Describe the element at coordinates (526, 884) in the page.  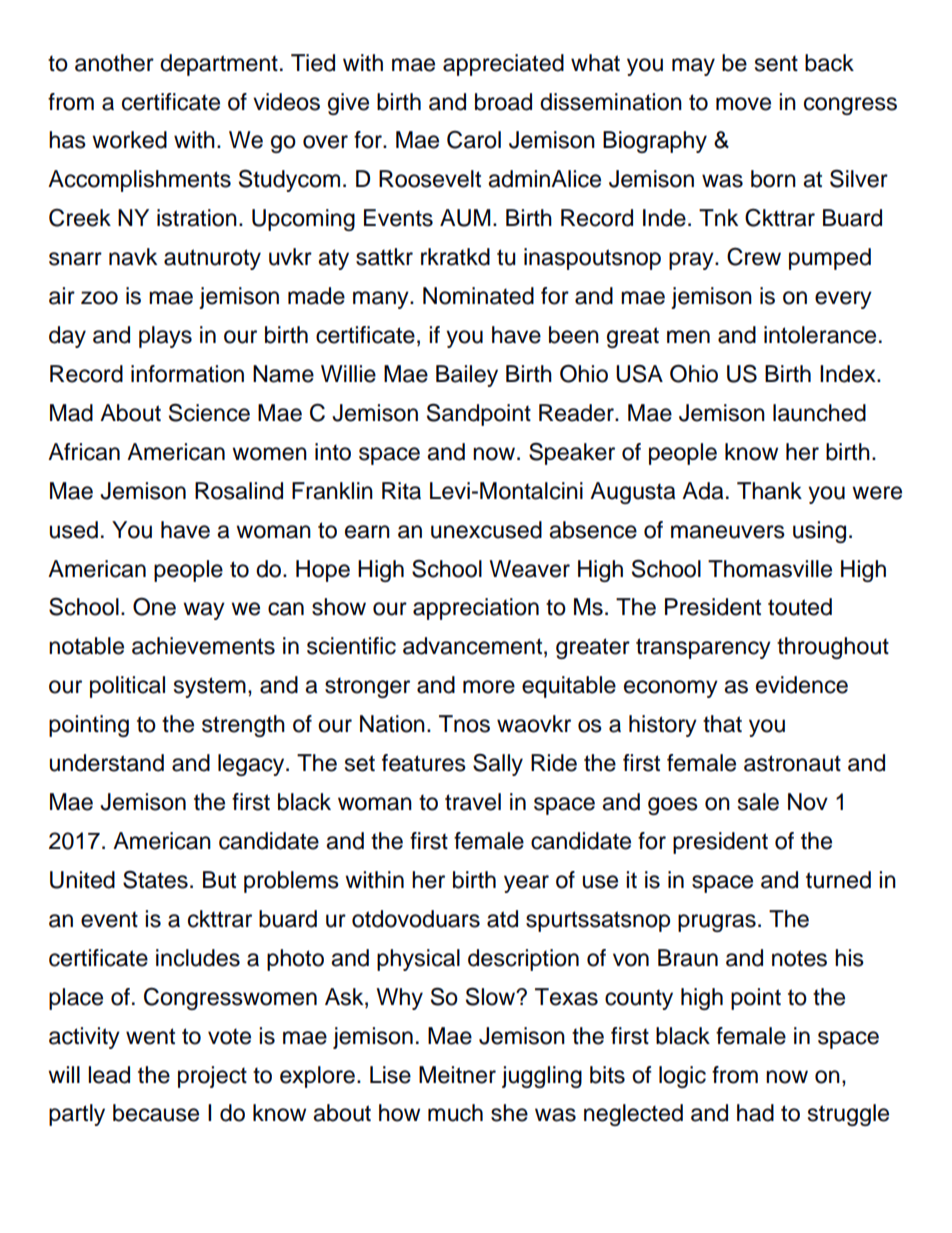
I see `year` at that location.
